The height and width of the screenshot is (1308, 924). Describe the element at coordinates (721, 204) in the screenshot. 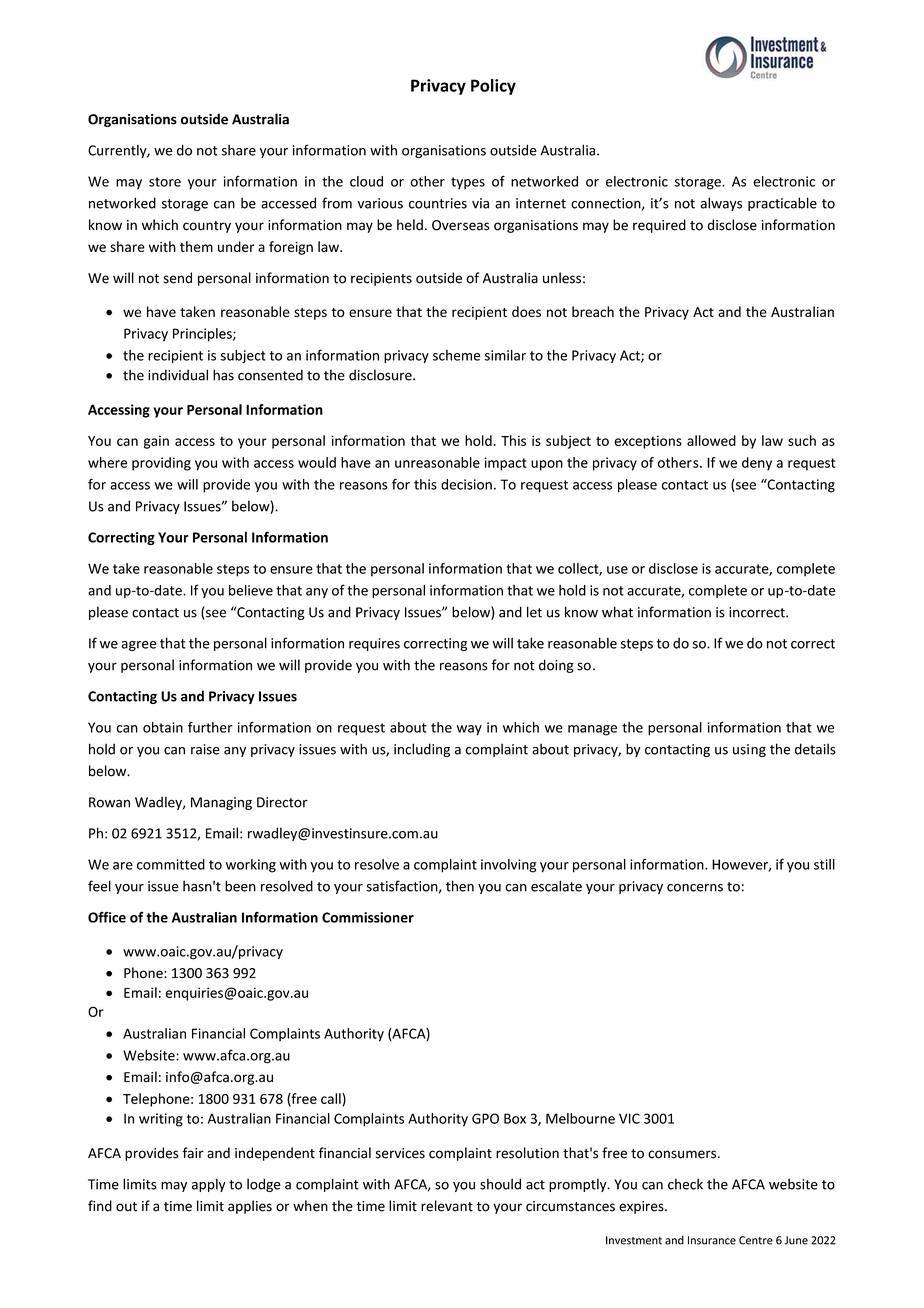

I see `always` at that location.
